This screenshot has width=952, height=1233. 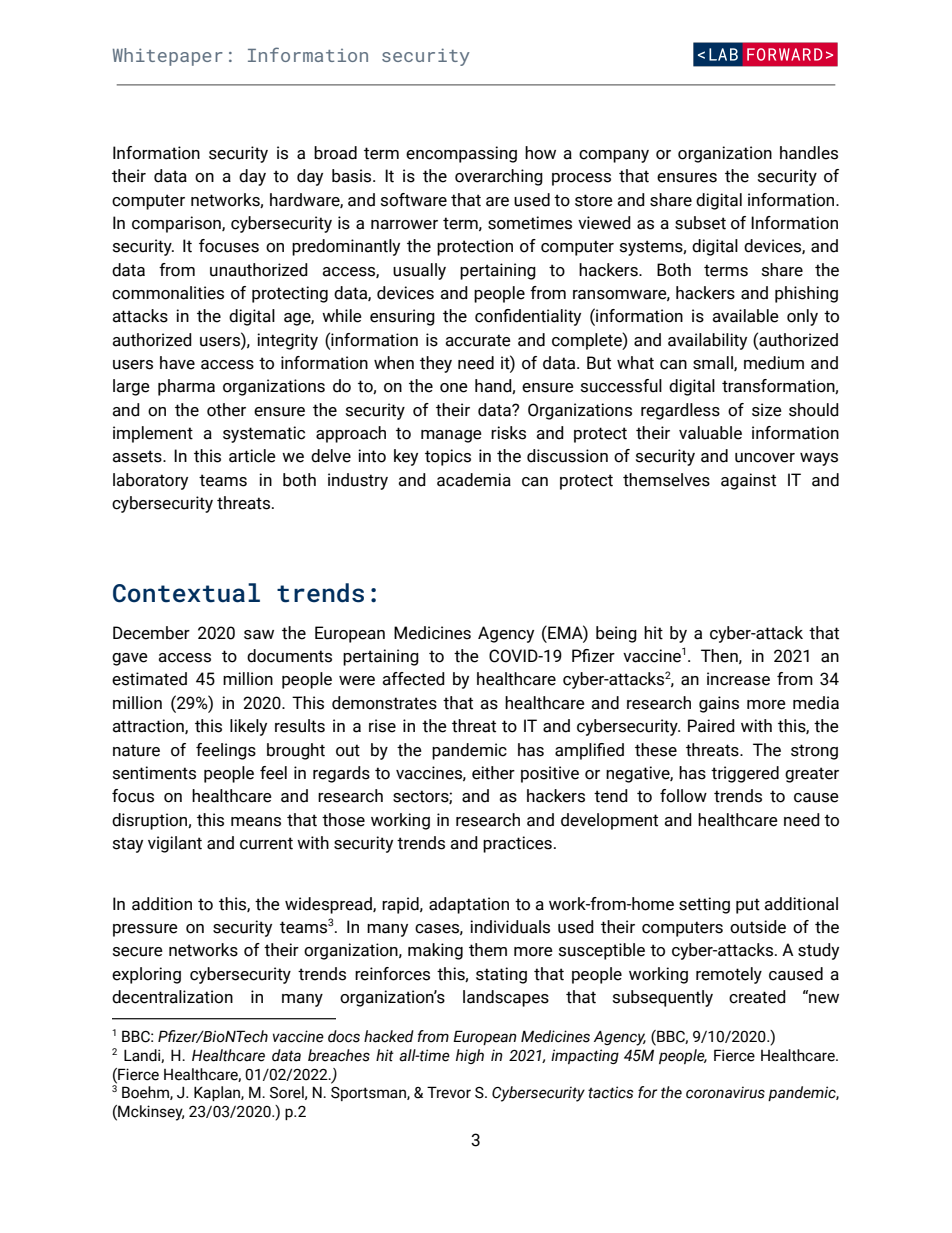 What do you see at coordinates (470, 1056) in the screenshot?
I see `high` at bounding box center [470, 1056].
